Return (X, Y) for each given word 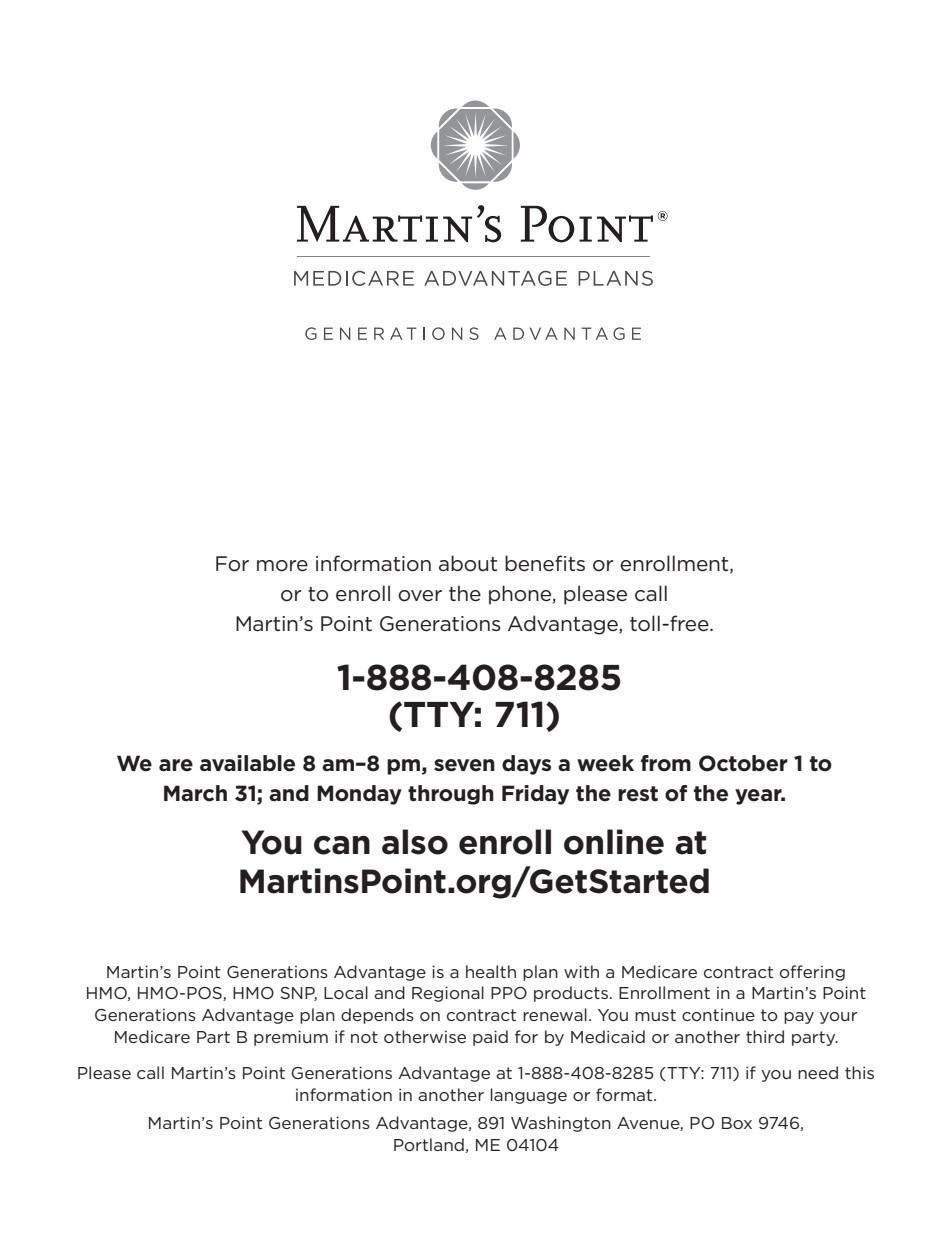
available (247, 763)
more (282, 566)
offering (812, 973)
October (743, 763)
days (526, 765)
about (468, 563)
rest (638, 794)
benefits (545, 563)
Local (346, 992)
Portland (429, 1144)
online (614, 842)
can (342, 845)
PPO (509, 993)
